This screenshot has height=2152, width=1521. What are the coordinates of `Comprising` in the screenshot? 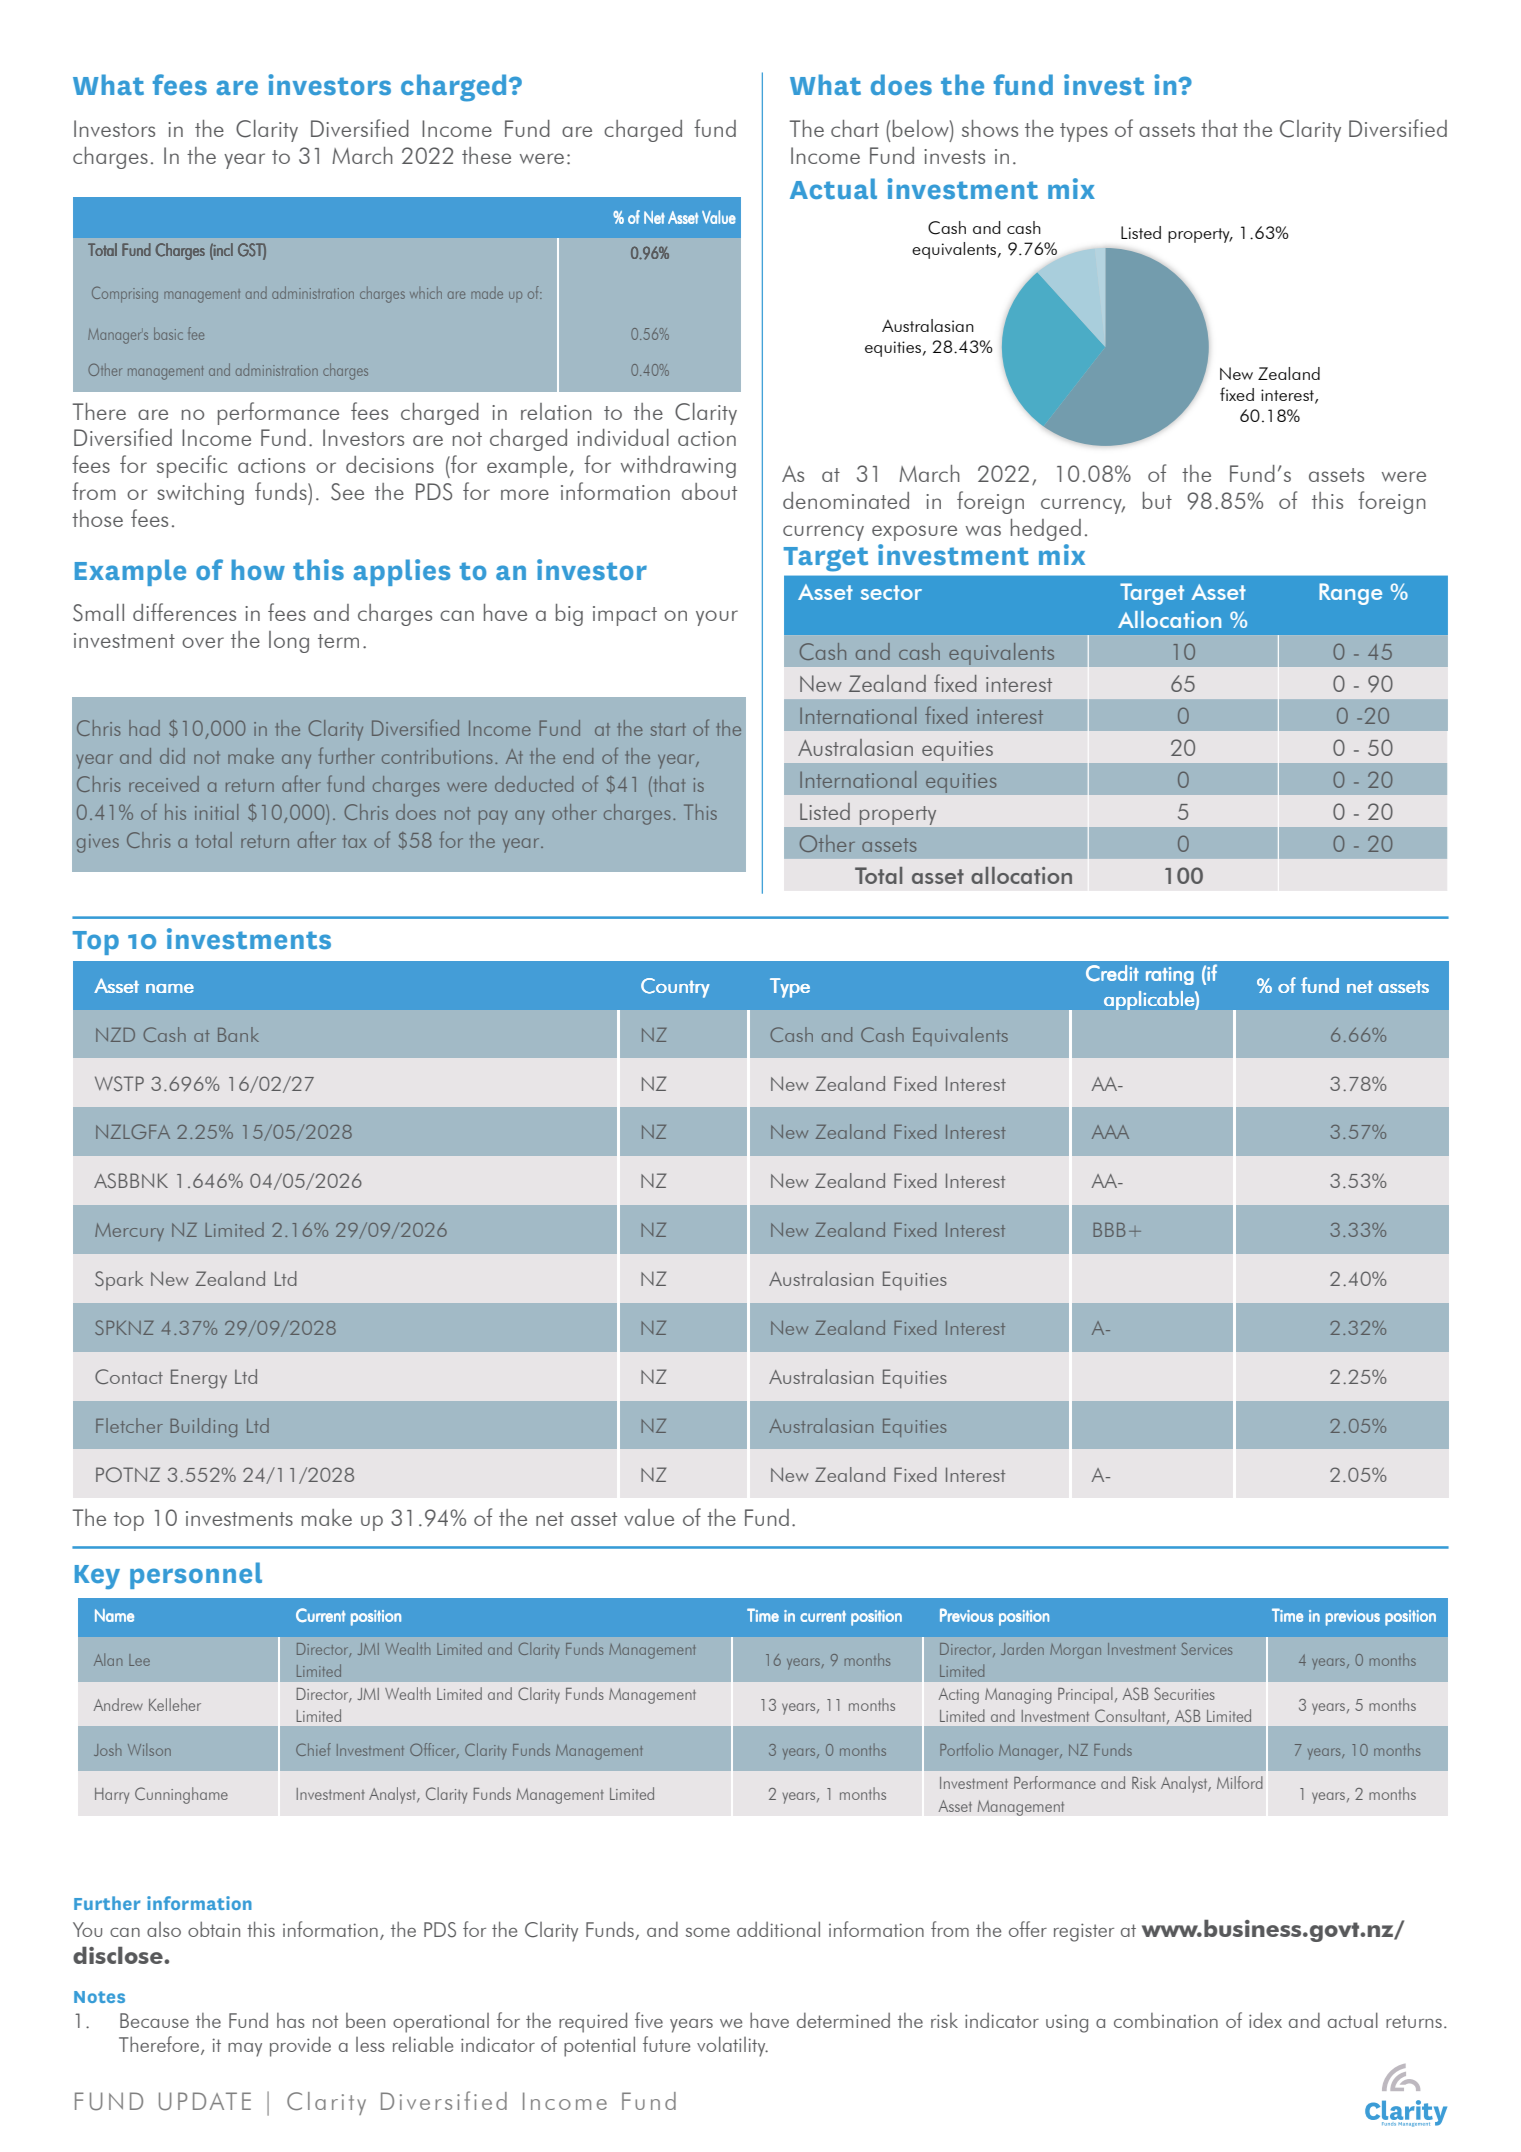 It's located at (125, 295).
